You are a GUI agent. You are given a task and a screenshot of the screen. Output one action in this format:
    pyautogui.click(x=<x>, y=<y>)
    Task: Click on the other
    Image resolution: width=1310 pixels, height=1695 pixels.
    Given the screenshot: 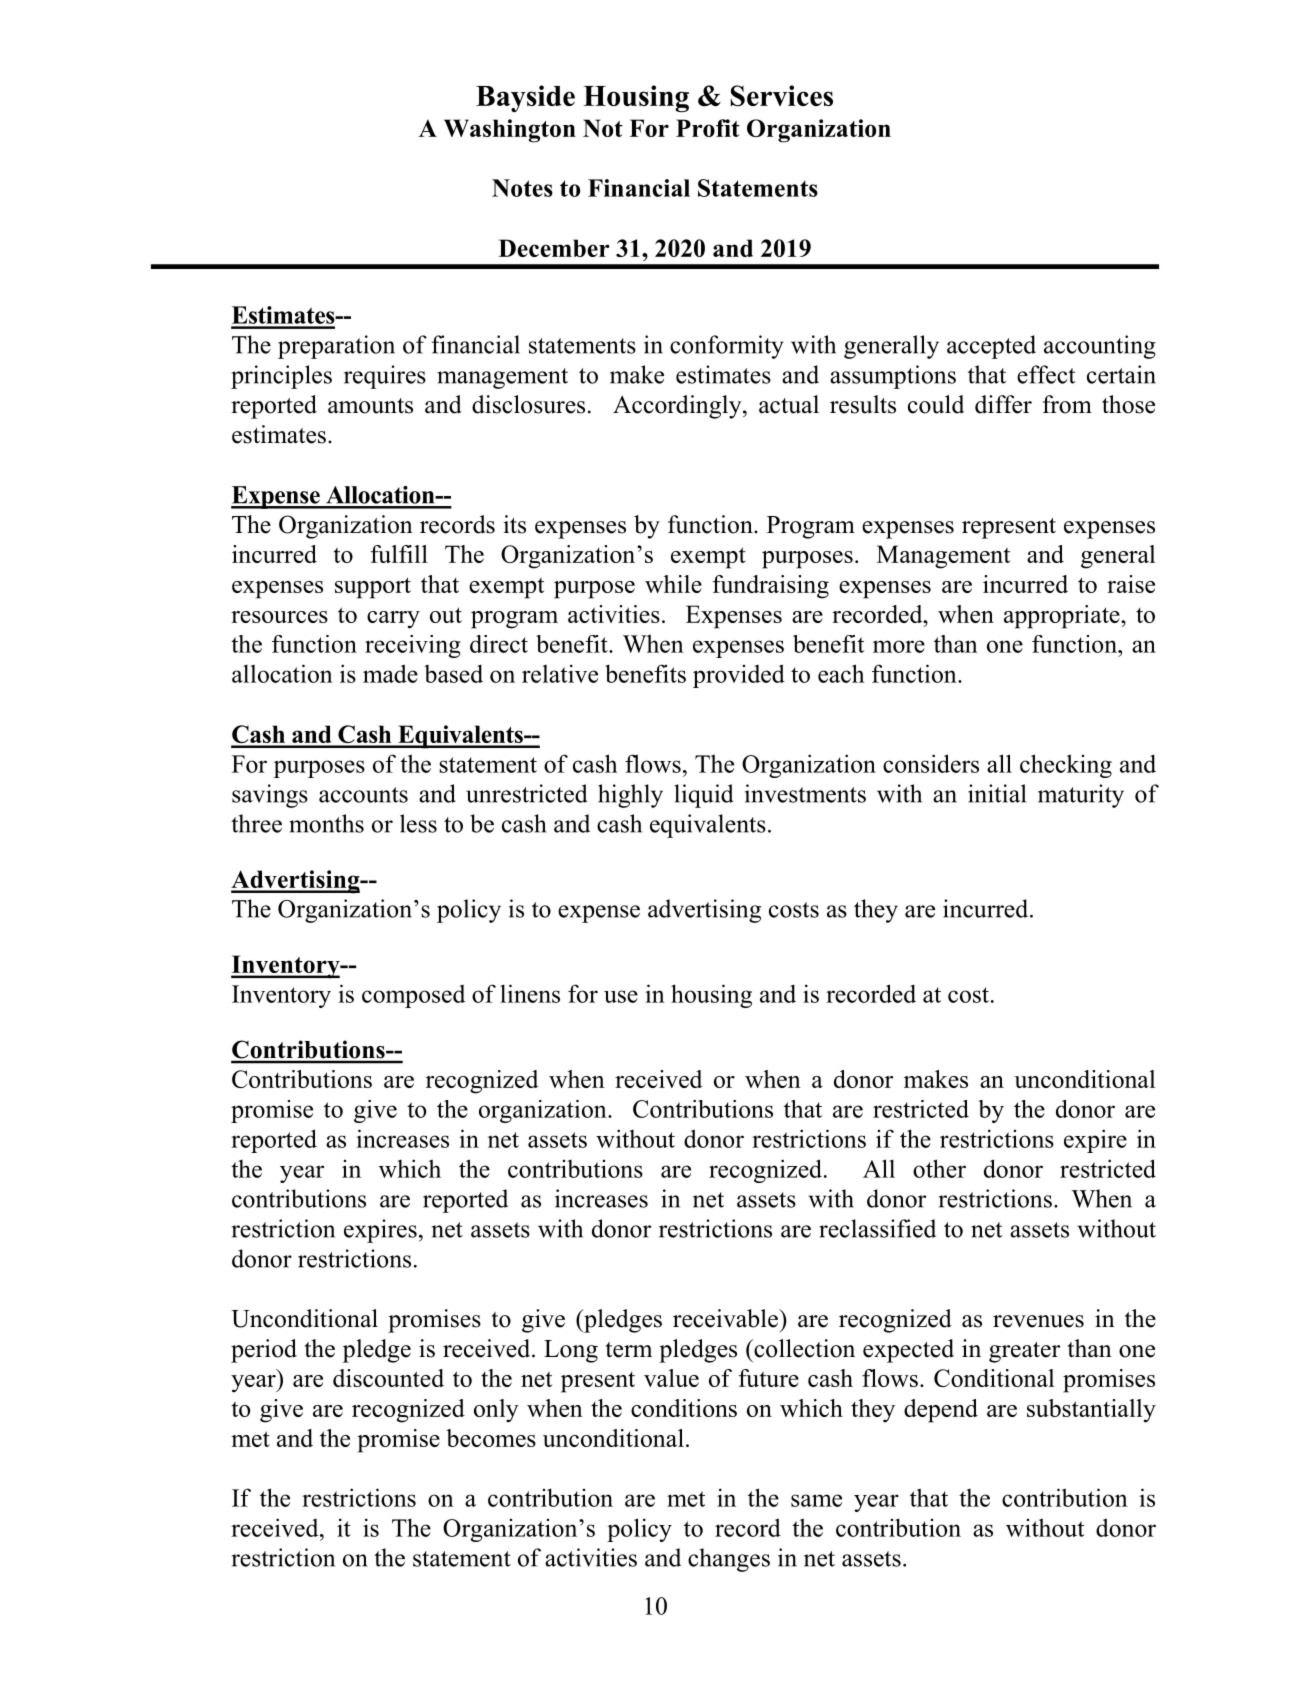 What is the action you would take?
    pyautogui.click(x=939, y=1168)
